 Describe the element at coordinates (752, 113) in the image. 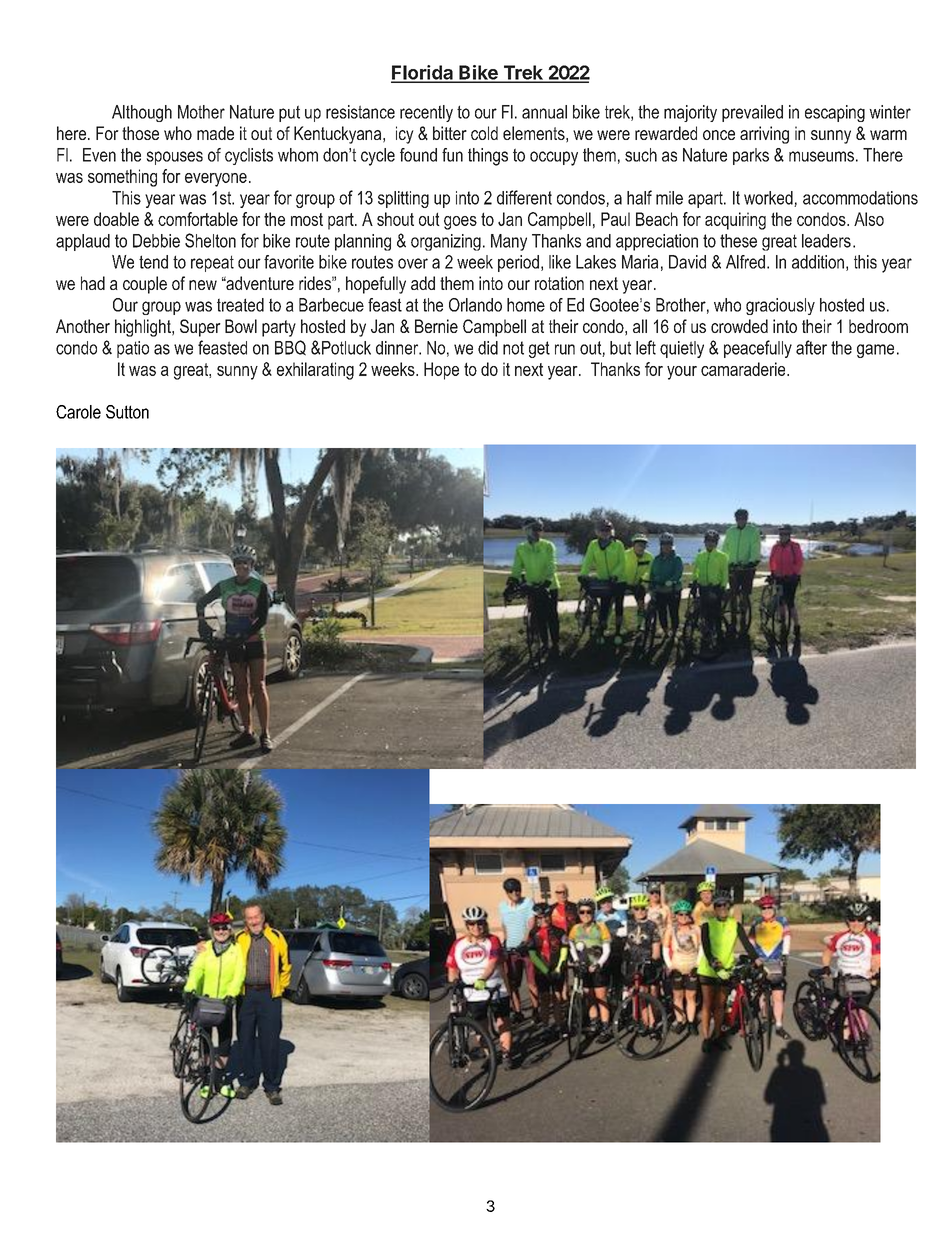

I see `prevailed` at that location.
